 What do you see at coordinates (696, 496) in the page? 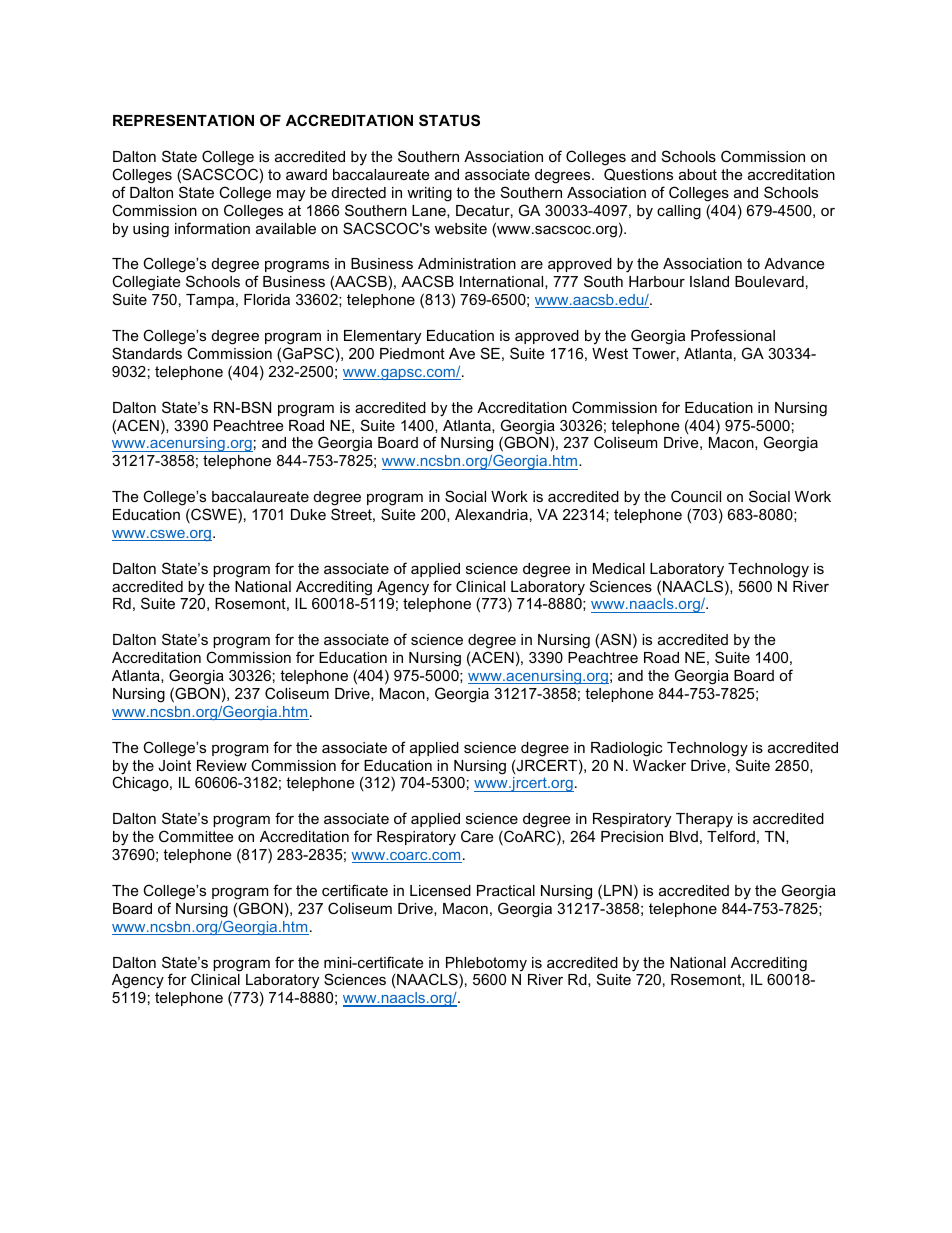
I see `Council` at bounding box center [696, 496].
